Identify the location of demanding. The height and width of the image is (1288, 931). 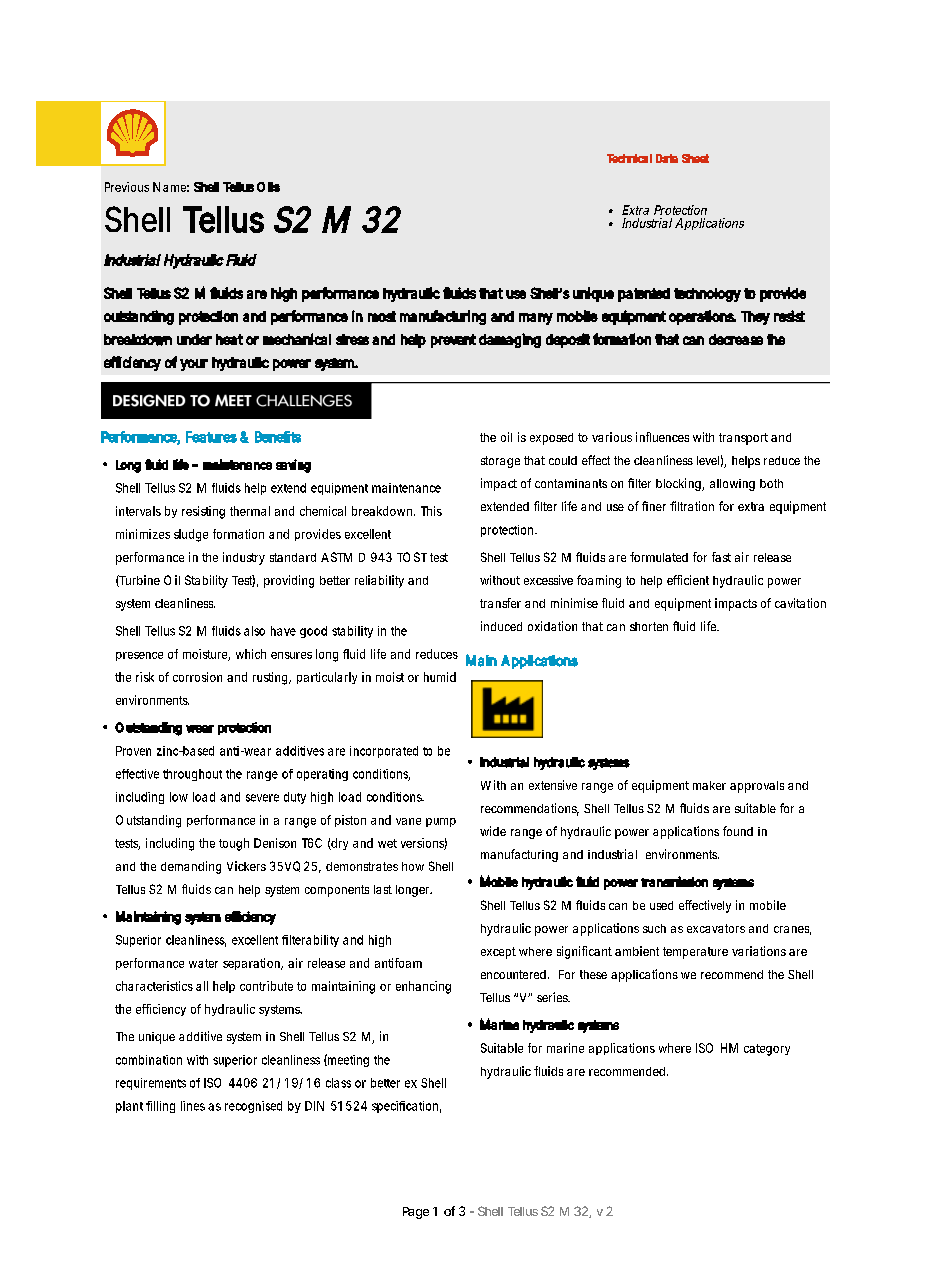
(191, 867).
